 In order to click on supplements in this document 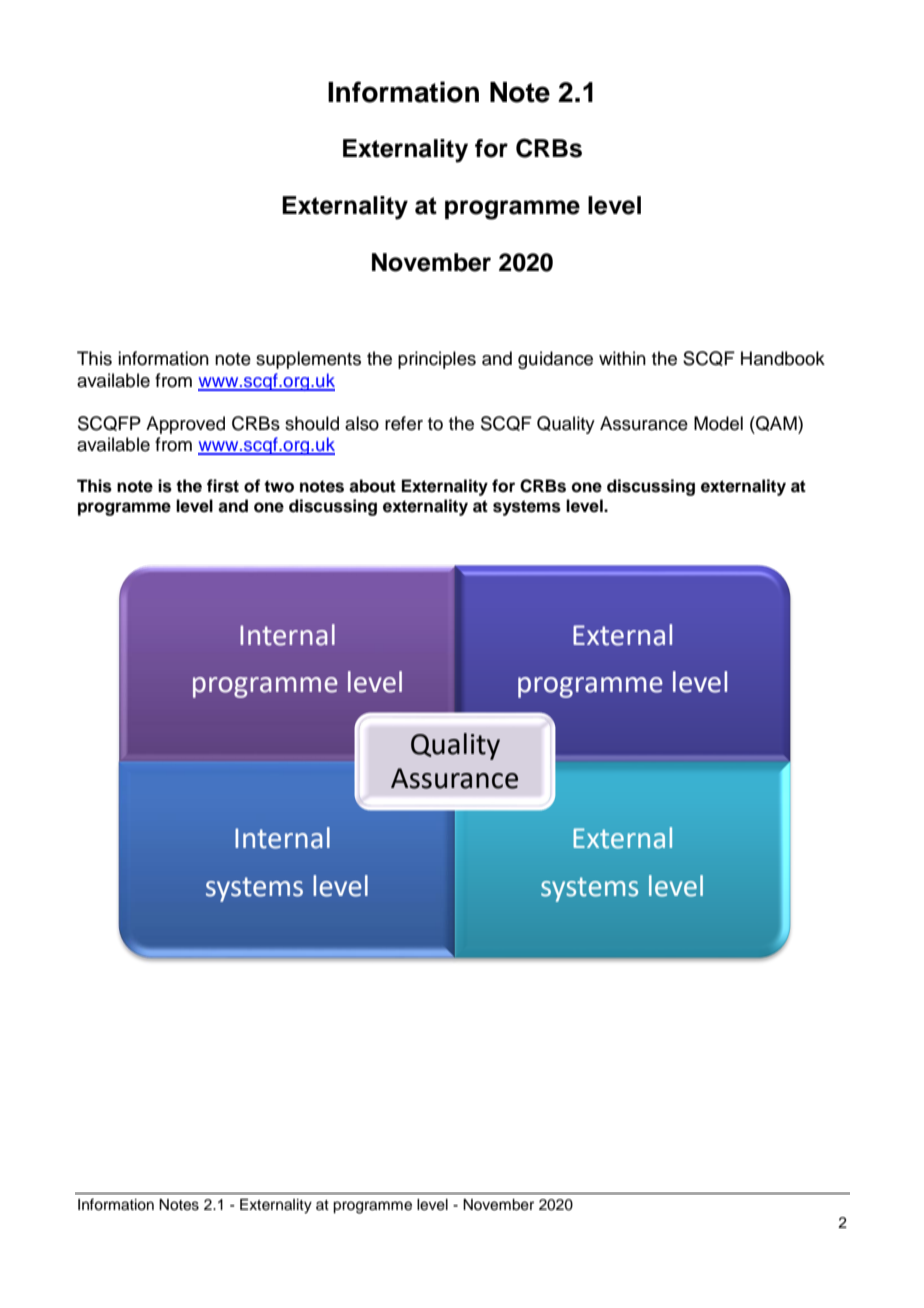, I will do `click(308, 360)`.
